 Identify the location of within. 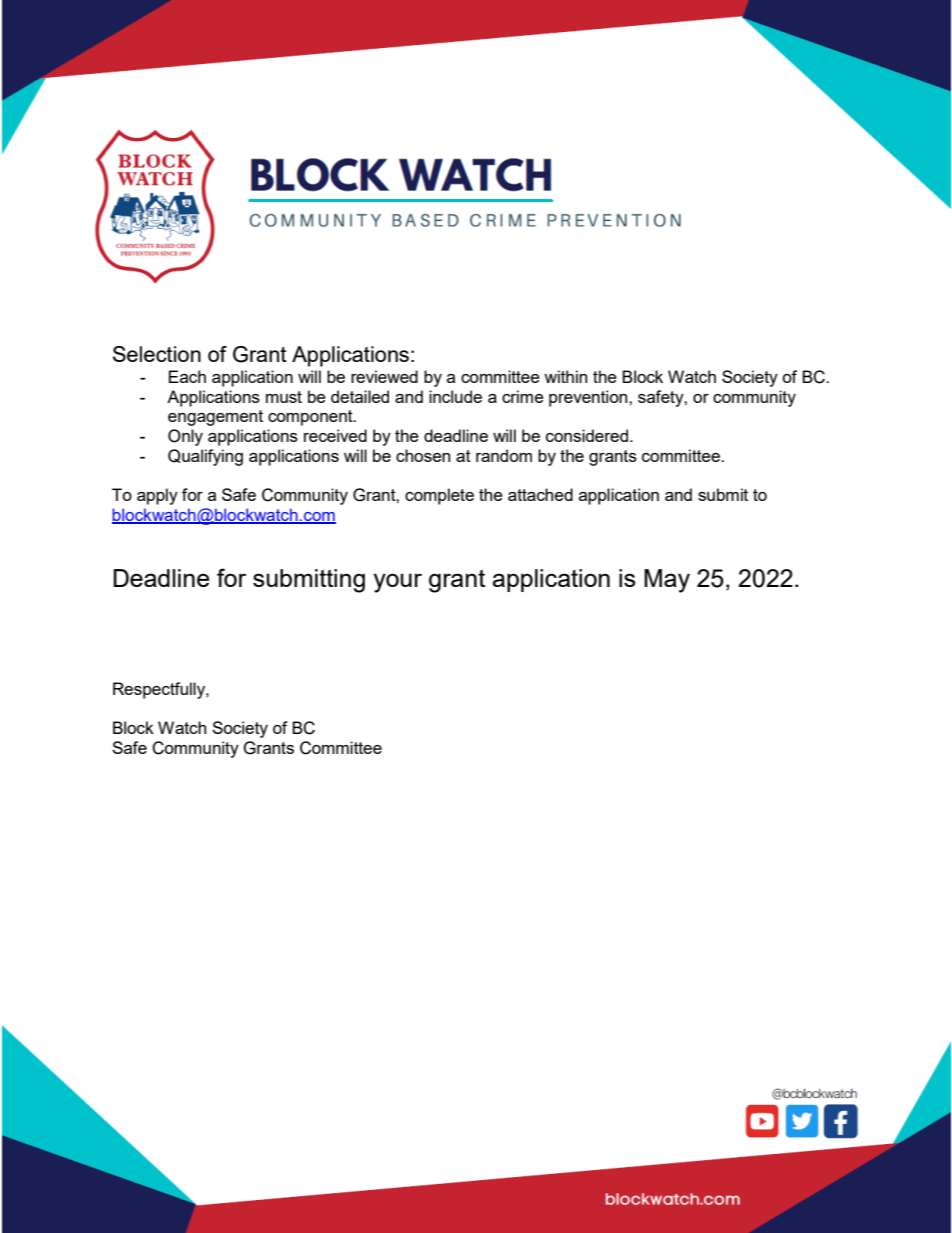
(565, 376).
